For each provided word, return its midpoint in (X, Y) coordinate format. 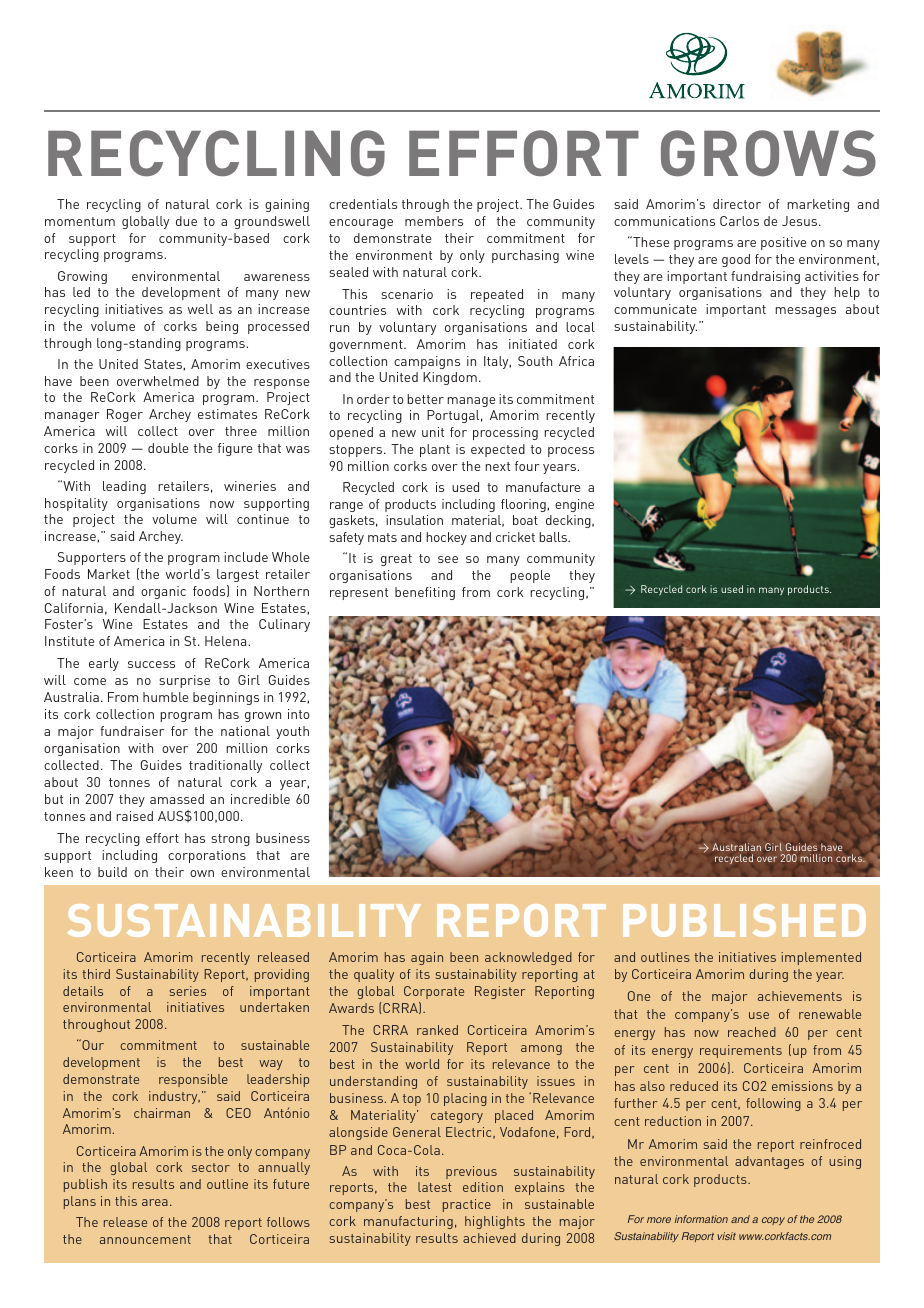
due (186, 221)
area (155, 1202)
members (434, 221)
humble (165, 697)
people (530, 576)
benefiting (425, 593)
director (737, 204)
